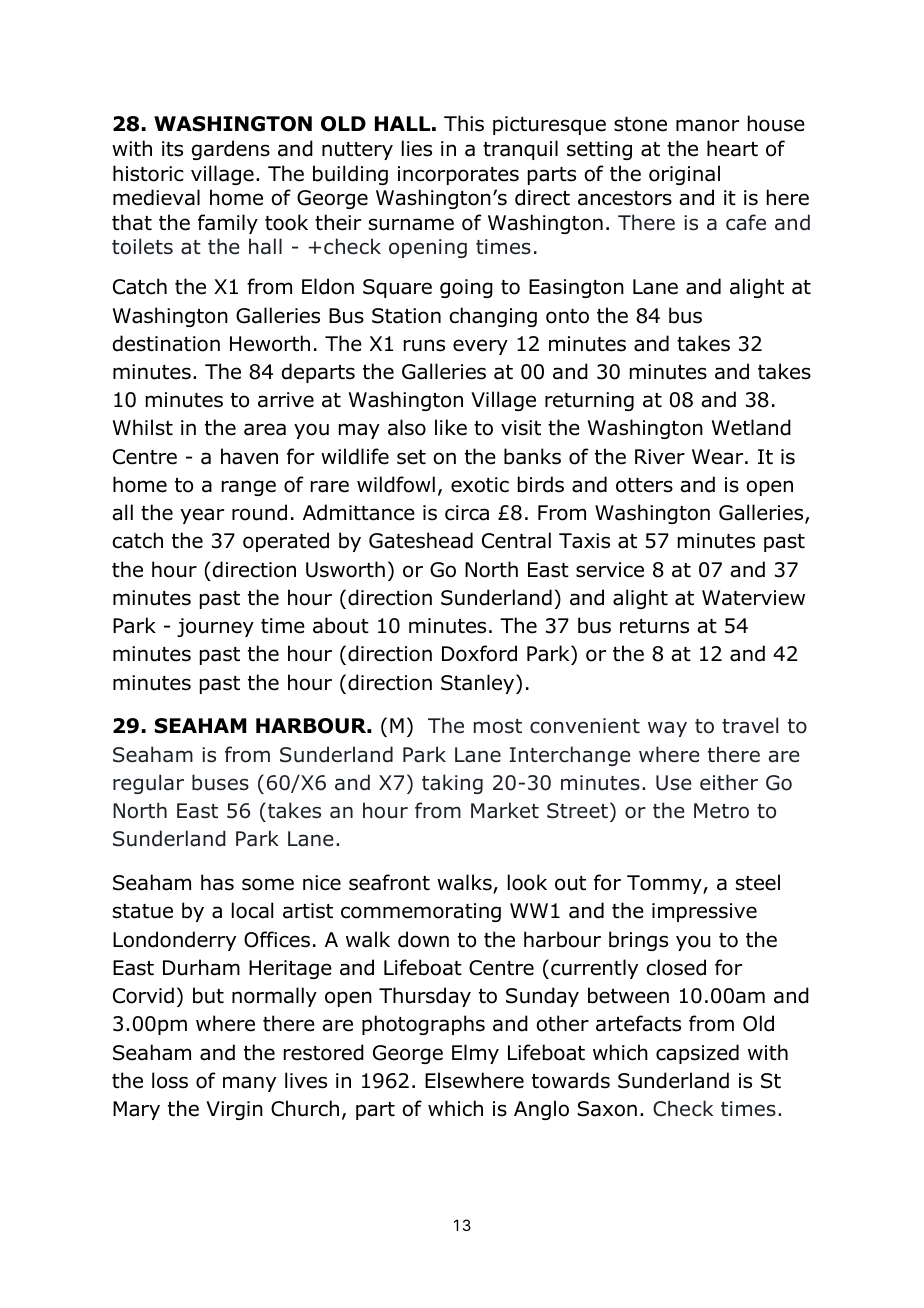  I want to click on photographs, so click(423, 1025).
